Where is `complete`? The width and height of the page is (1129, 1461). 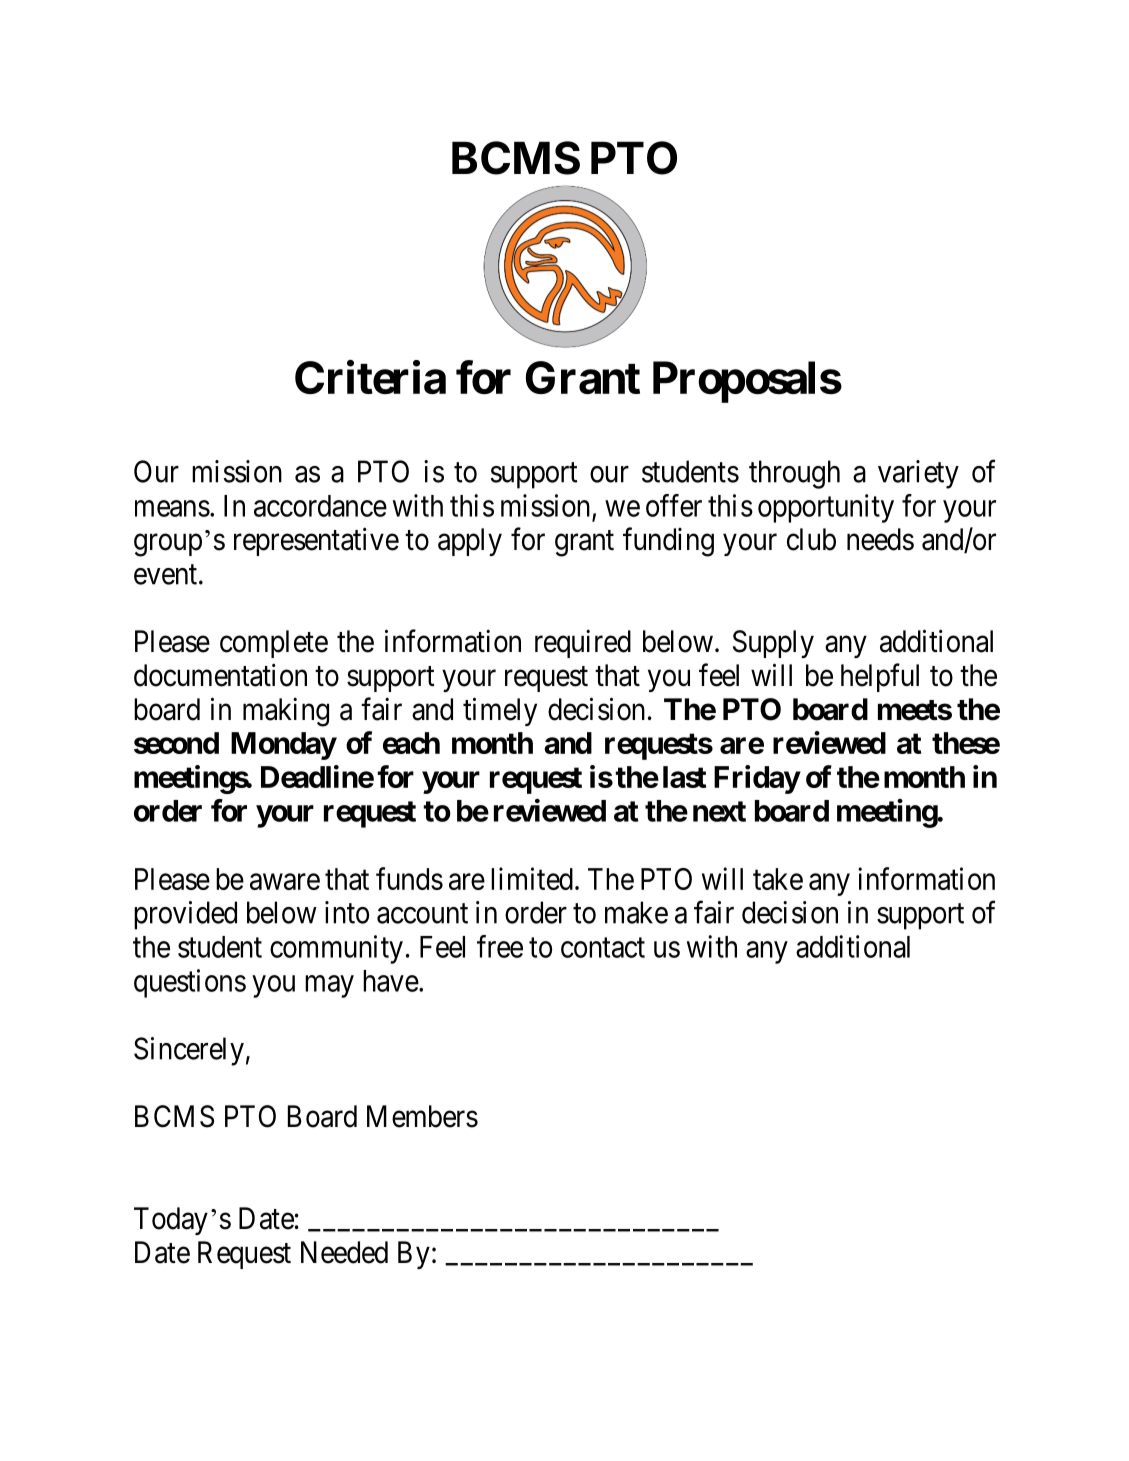
complete is located at coordinates (274, 644).
